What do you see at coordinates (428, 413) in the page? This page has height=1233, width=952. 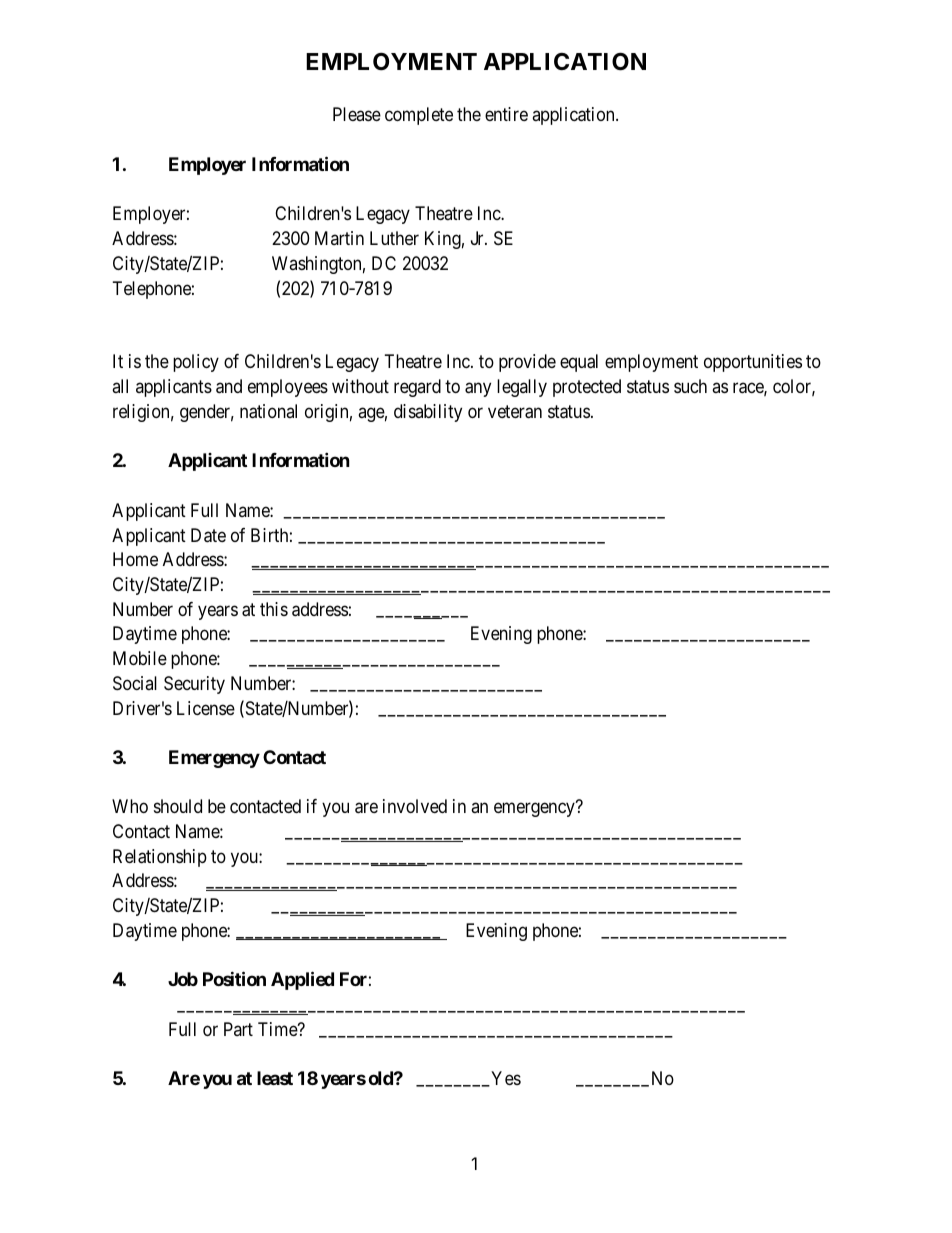 I see `disability` at bounding box center [428, 413].
